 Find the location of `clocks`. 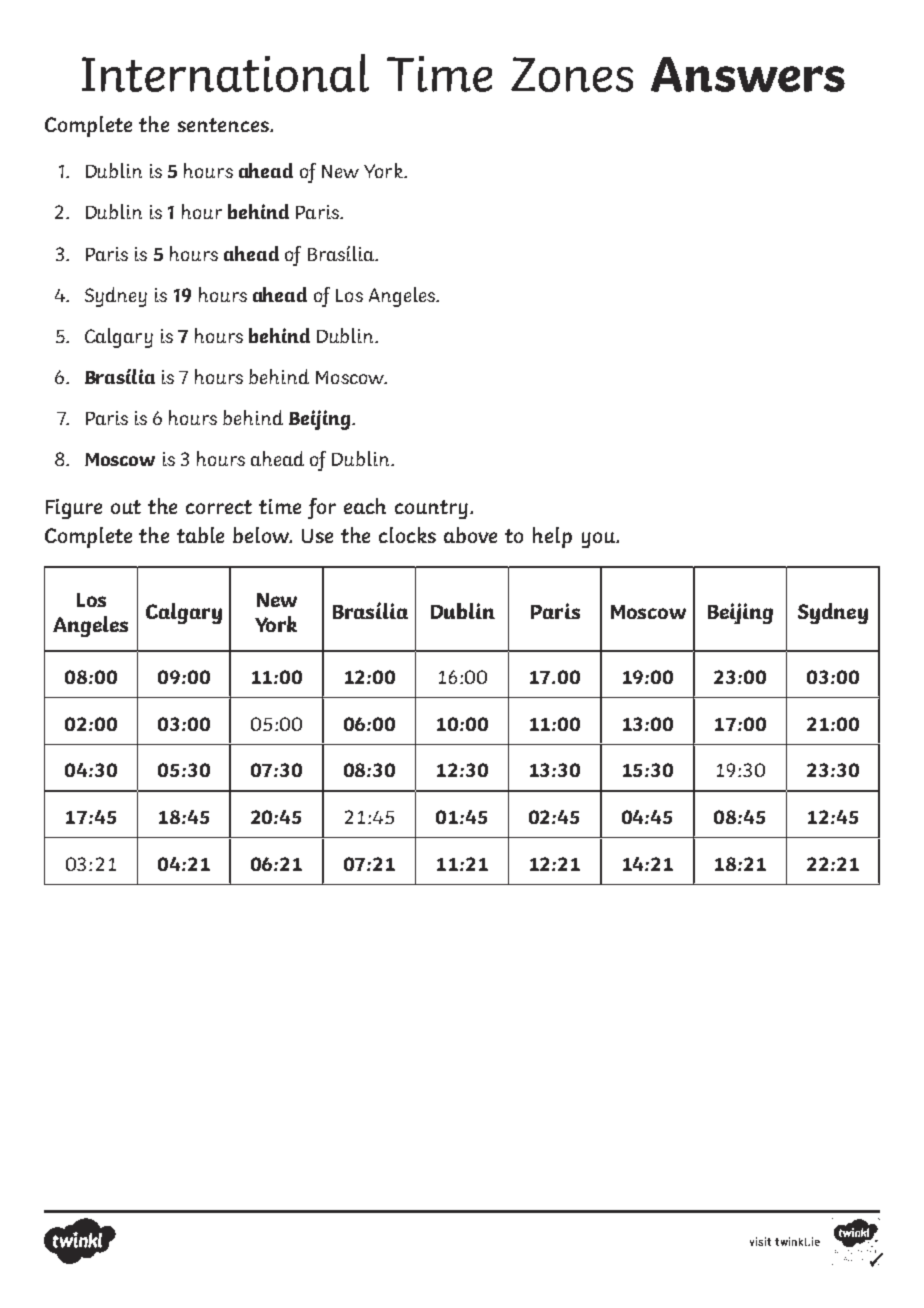

clocks is located at coordinates (407, 535).
